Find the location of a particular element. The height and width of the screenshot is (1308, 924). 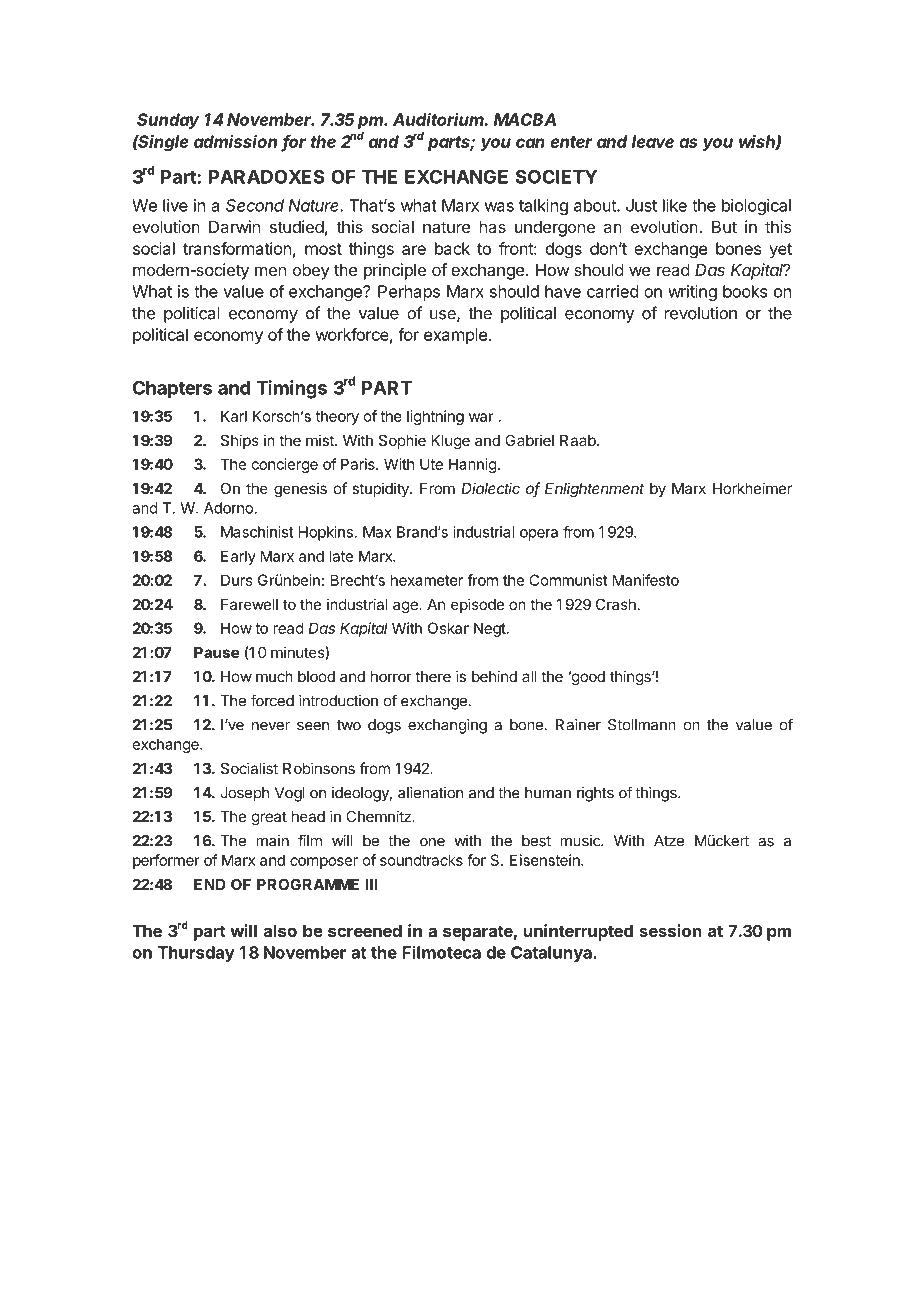

session is located at coordinates (670, 930).
